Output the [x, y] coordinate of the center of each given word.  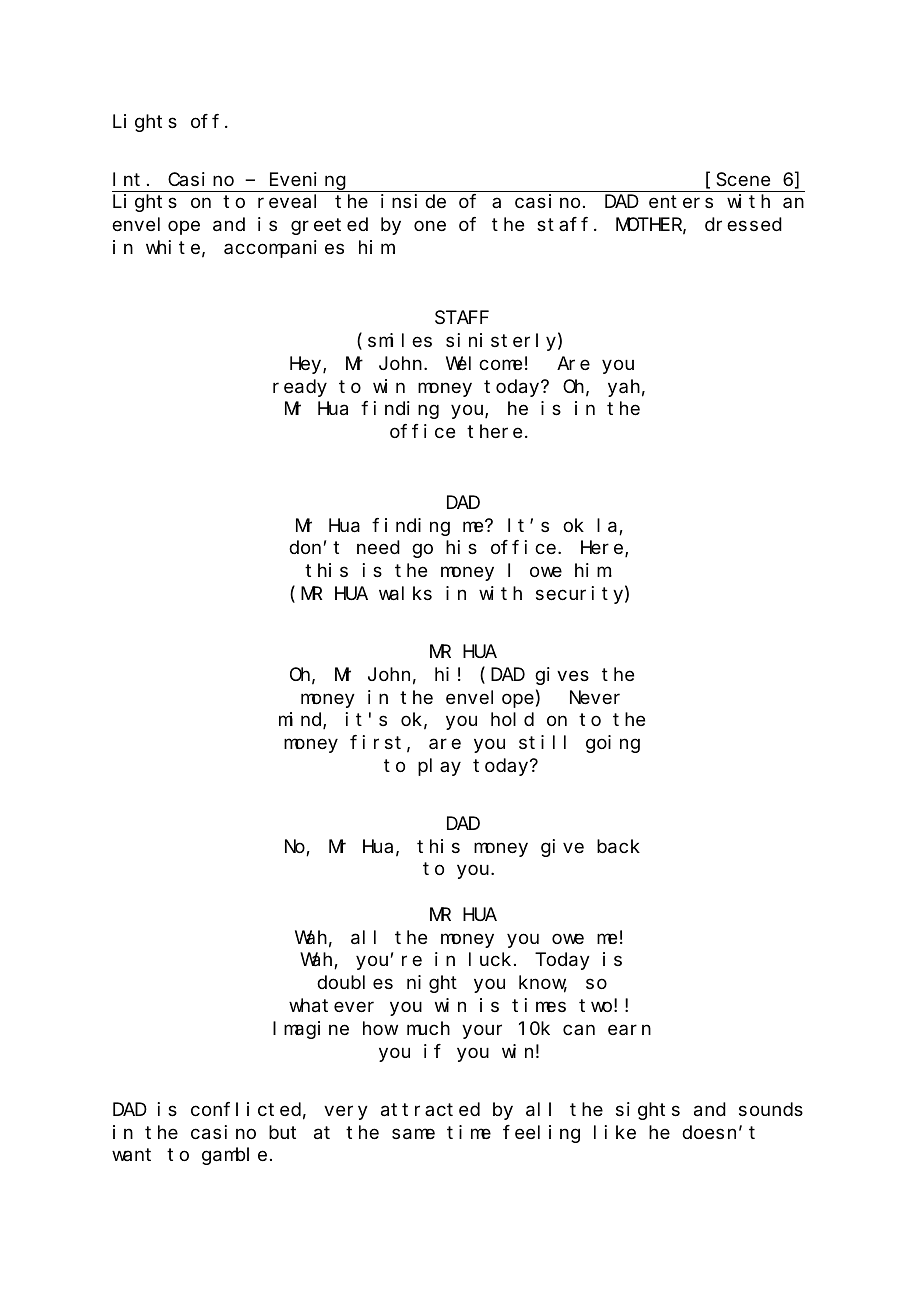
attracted [430, 1109]
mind [301, 720]
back [618, 846]
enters [681, 202]
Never [595, 697]
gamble [234, 1156]
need [378, 547]
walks [405, 593]
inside [413, 201]
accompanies [284, 249]
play [439, 767]
